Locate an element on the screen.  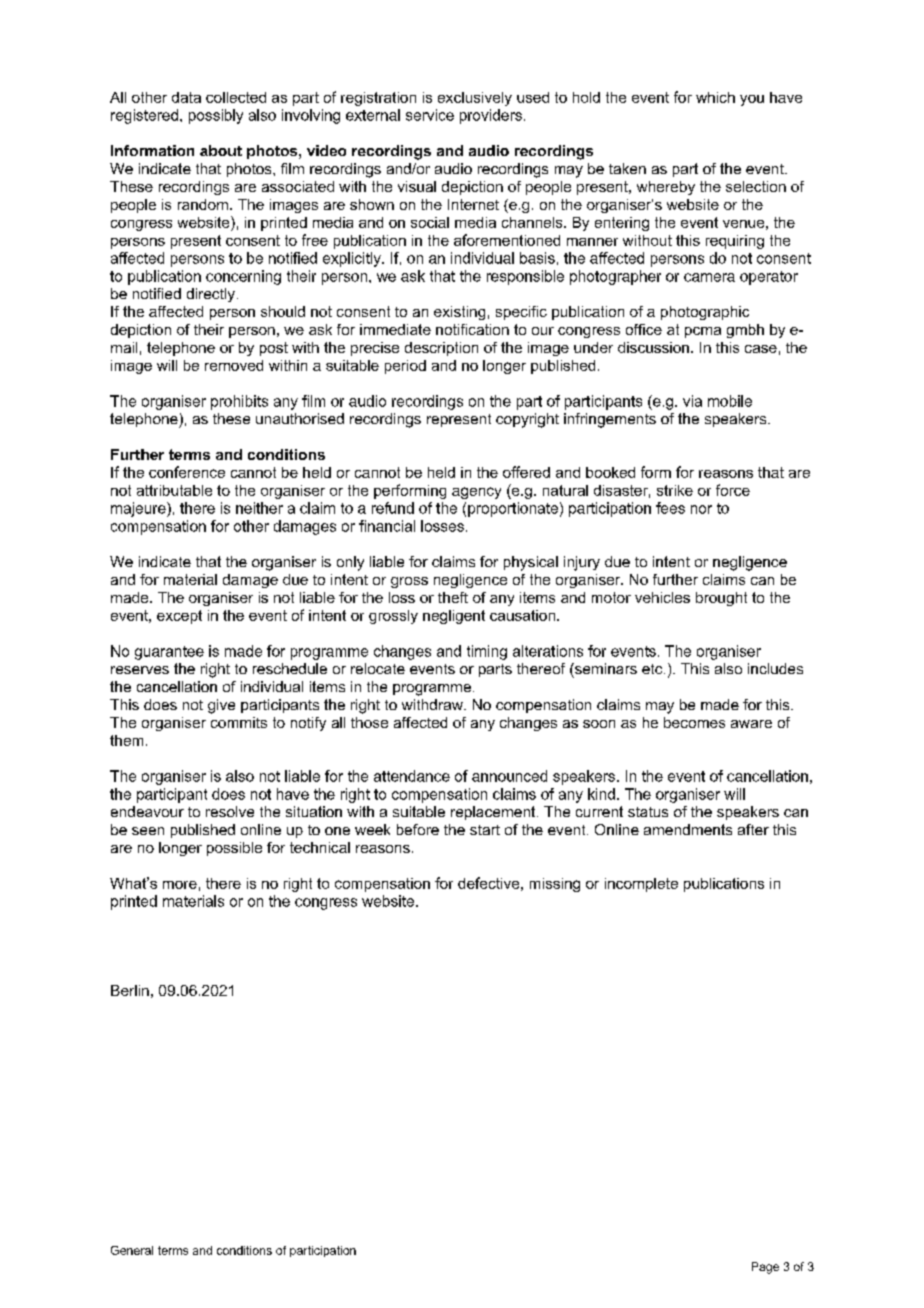
incomplete is located at coordinates (641, 885).
